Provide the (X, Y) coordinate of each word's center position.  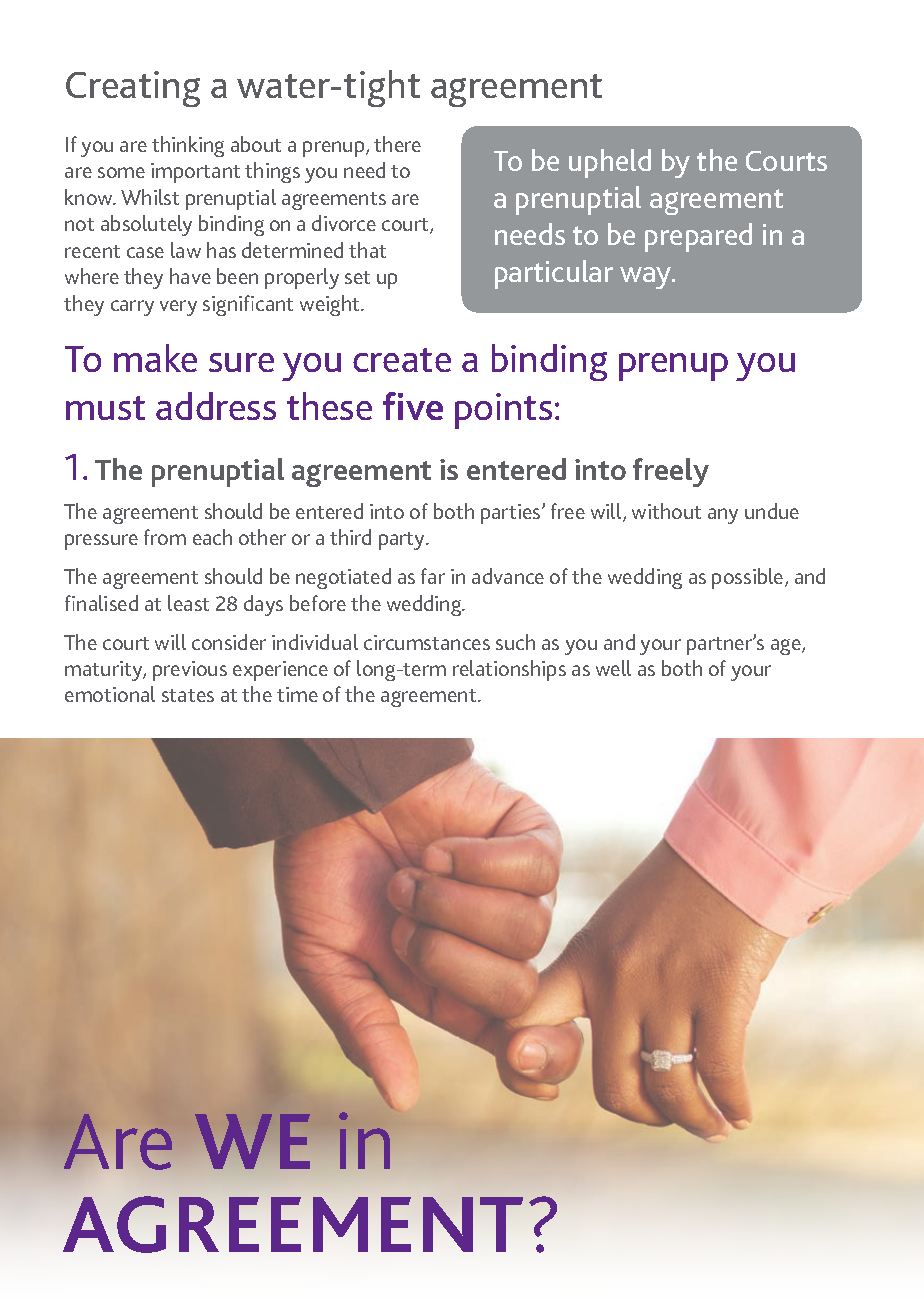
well (613, 668)
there (397, 144)
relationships (509, 670)
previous (190, 671)
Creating (133, 89)
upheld (610, 163)
